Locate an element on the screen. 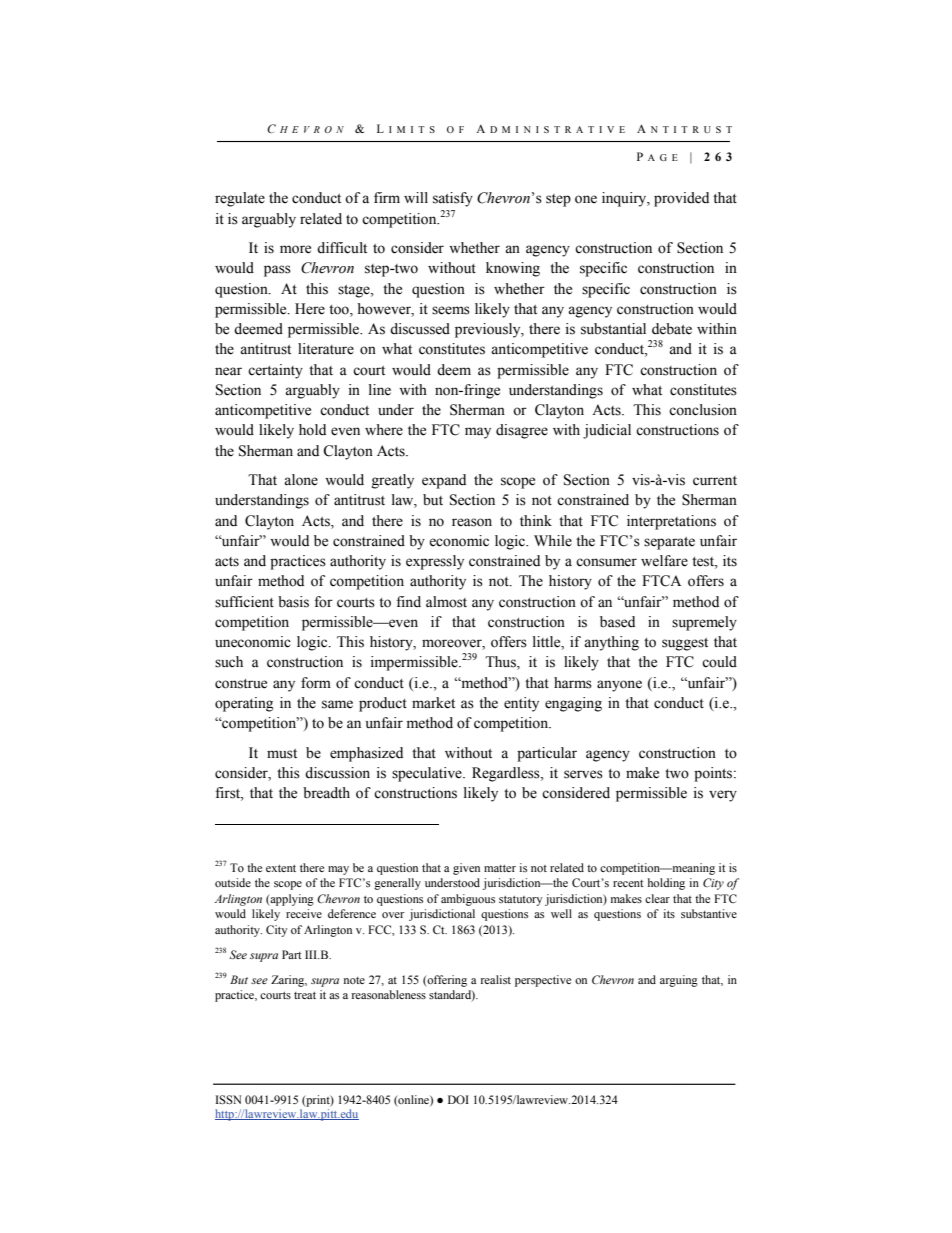 The height and width of the screenshot is (1233, 952). provided is located at coordinates (681, 199).
